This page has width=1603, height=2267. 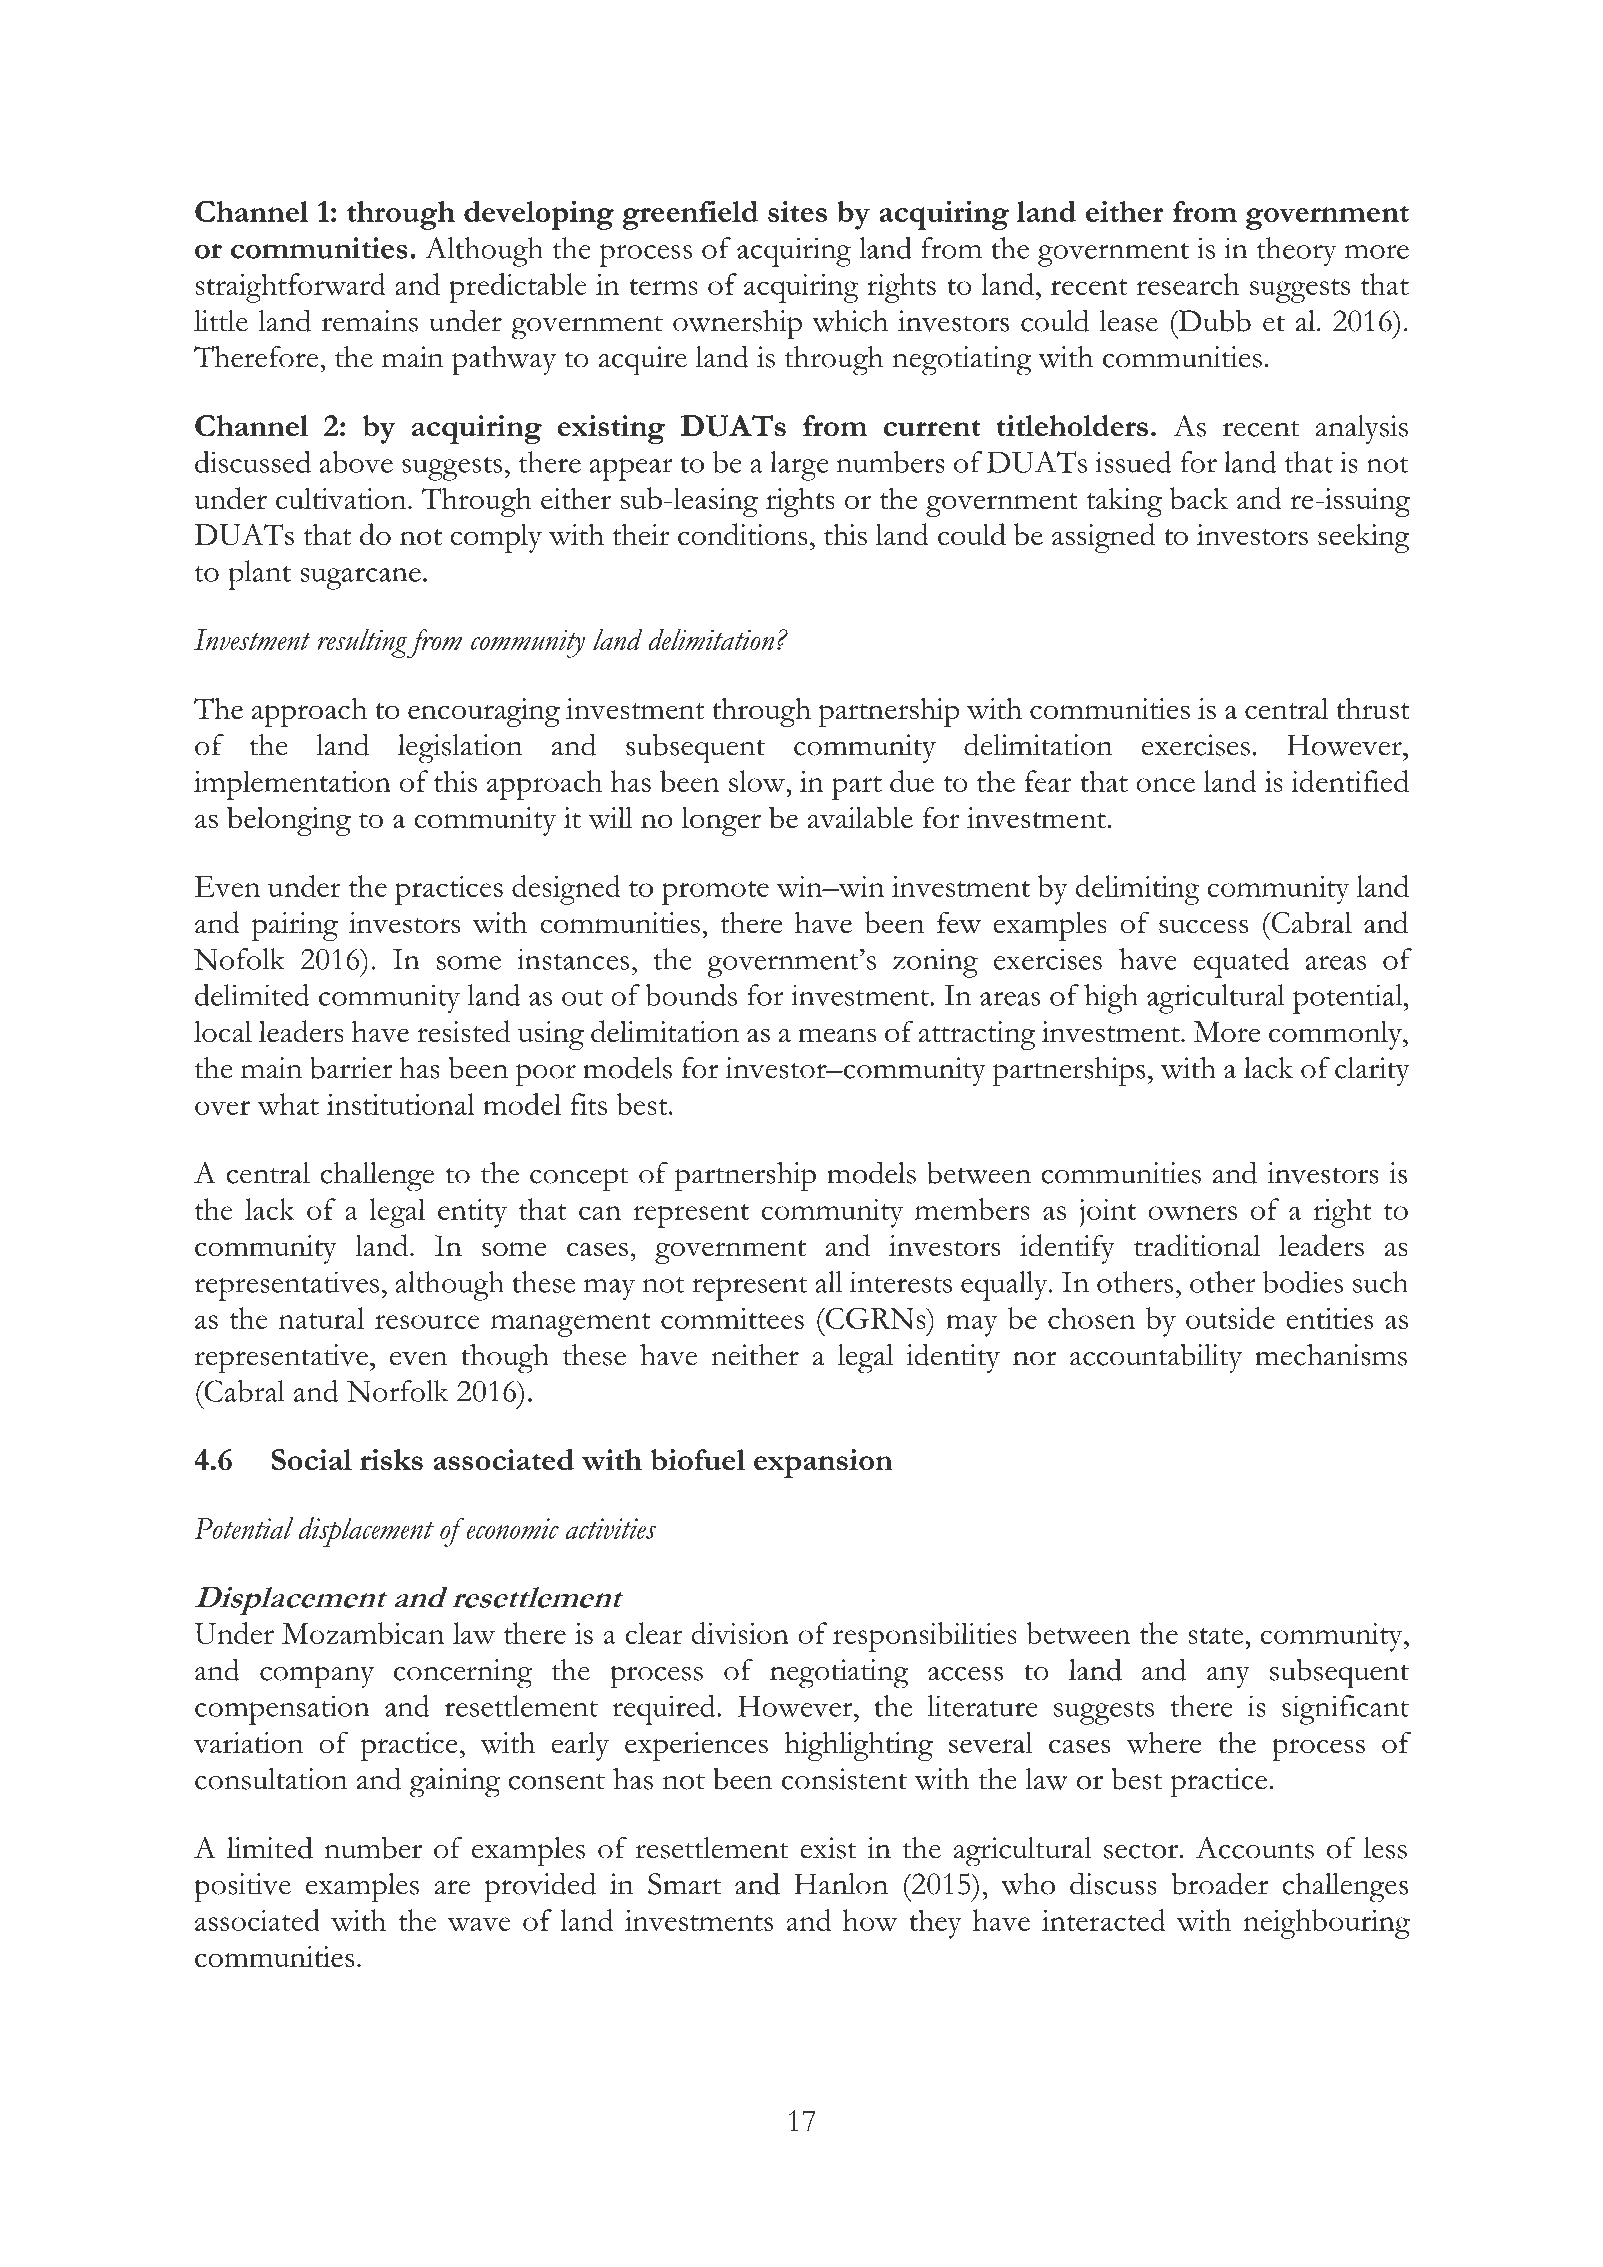 I want to click on interests, so click(x=901, y=1282).
